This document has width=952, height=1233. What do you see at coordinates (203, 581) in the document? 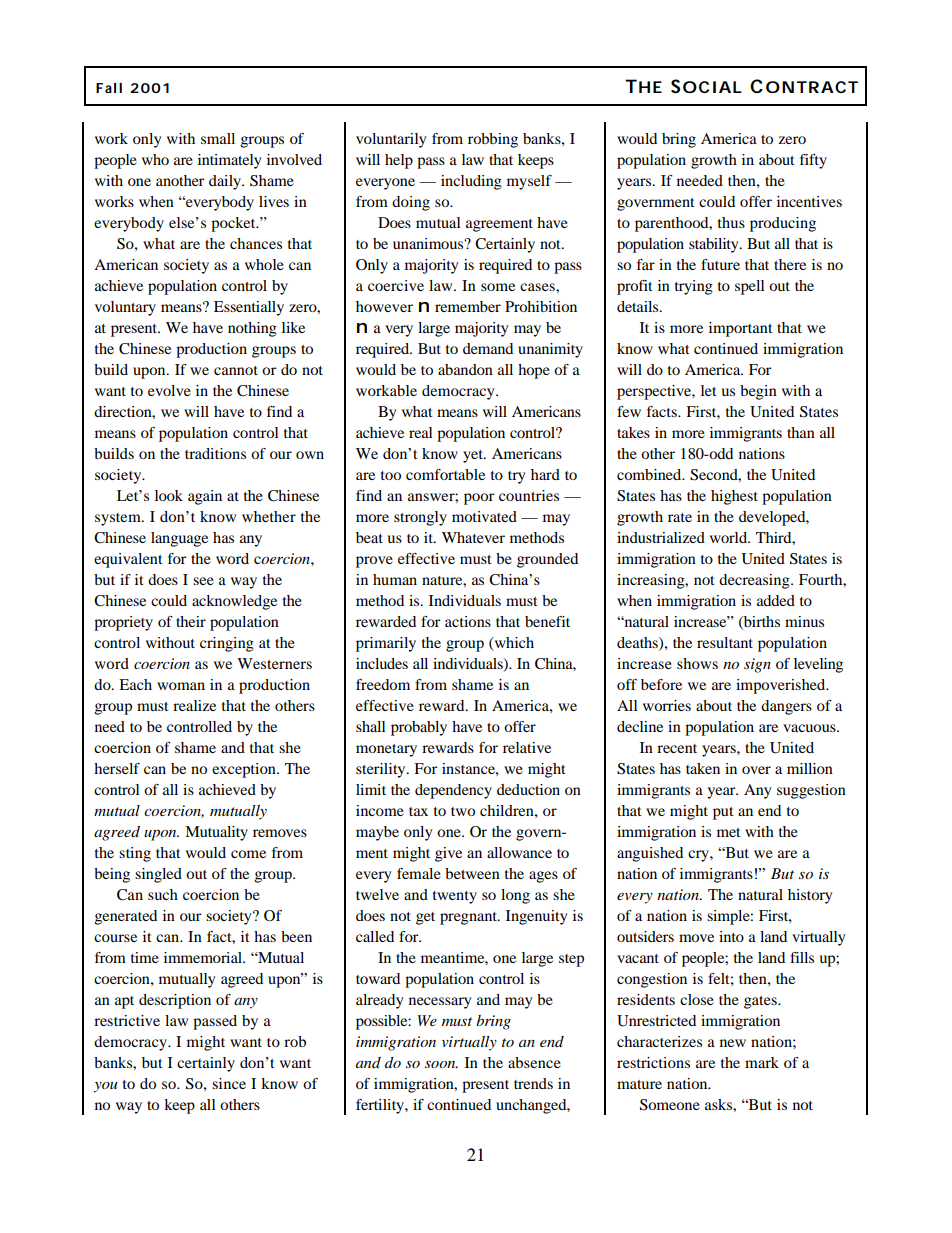
I see `see` at bounding box center [203, 581].
